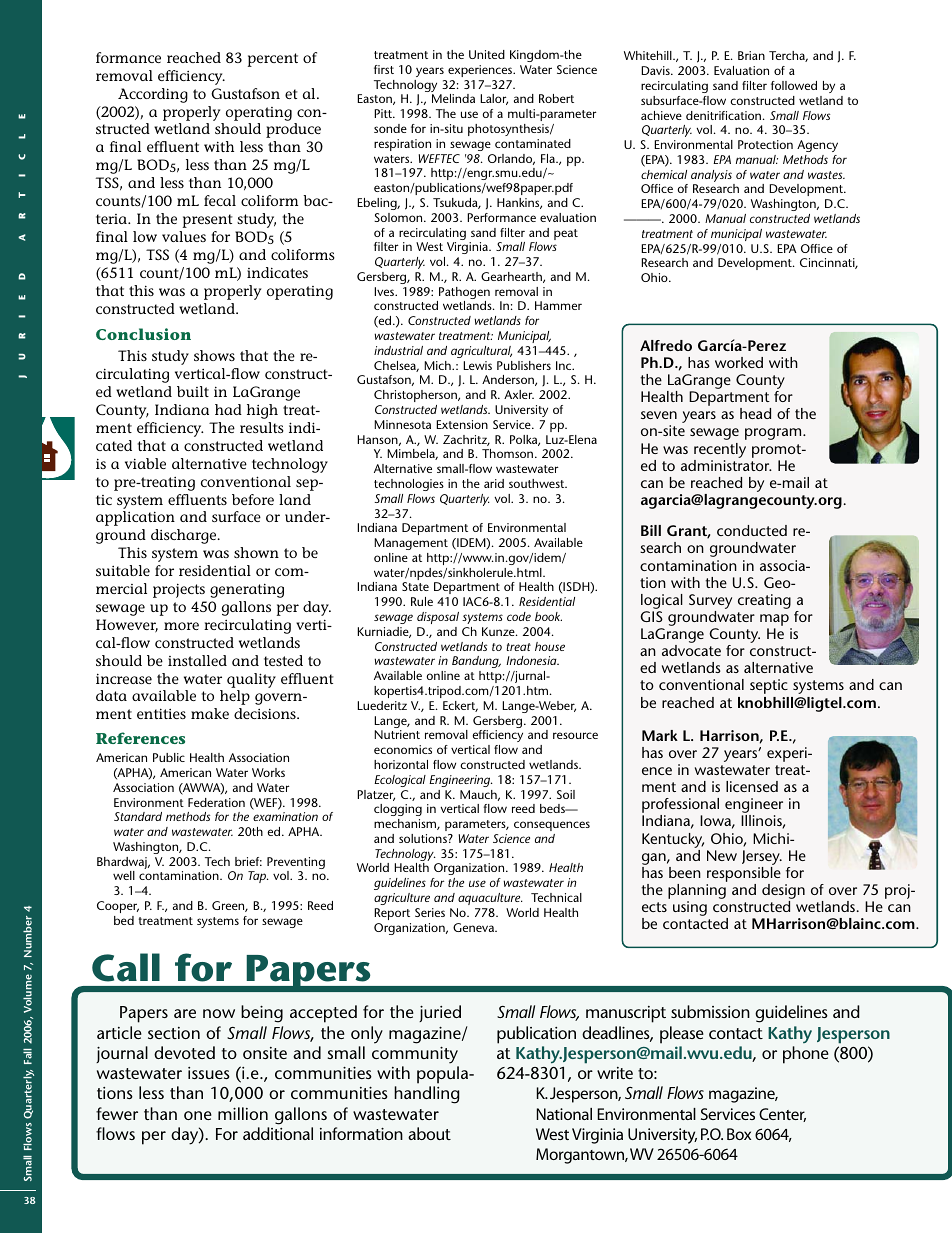  Describe the element at coordinates (209, 1073) in the screenshot. I see `issues` at that location.
